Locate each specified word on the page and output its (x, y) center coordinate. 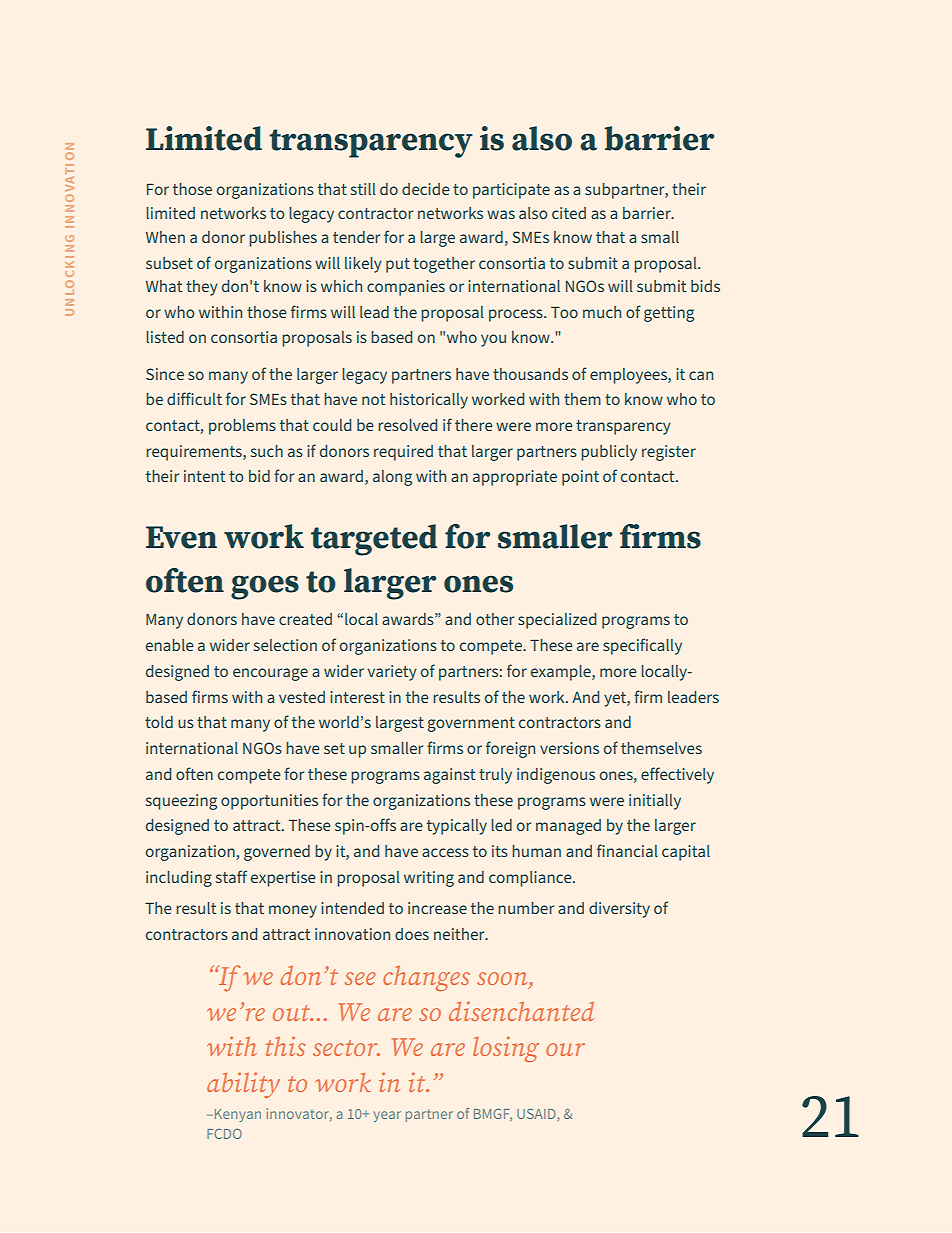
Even (181, 537)
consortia (244, 337)
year (387, 1116)
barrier (648, 213)
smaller (555, 536)
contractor (375, 213)
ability (243, 1085)
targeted (374, 540)
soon (503, 980)
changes (426, 978)
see (360, 978)
